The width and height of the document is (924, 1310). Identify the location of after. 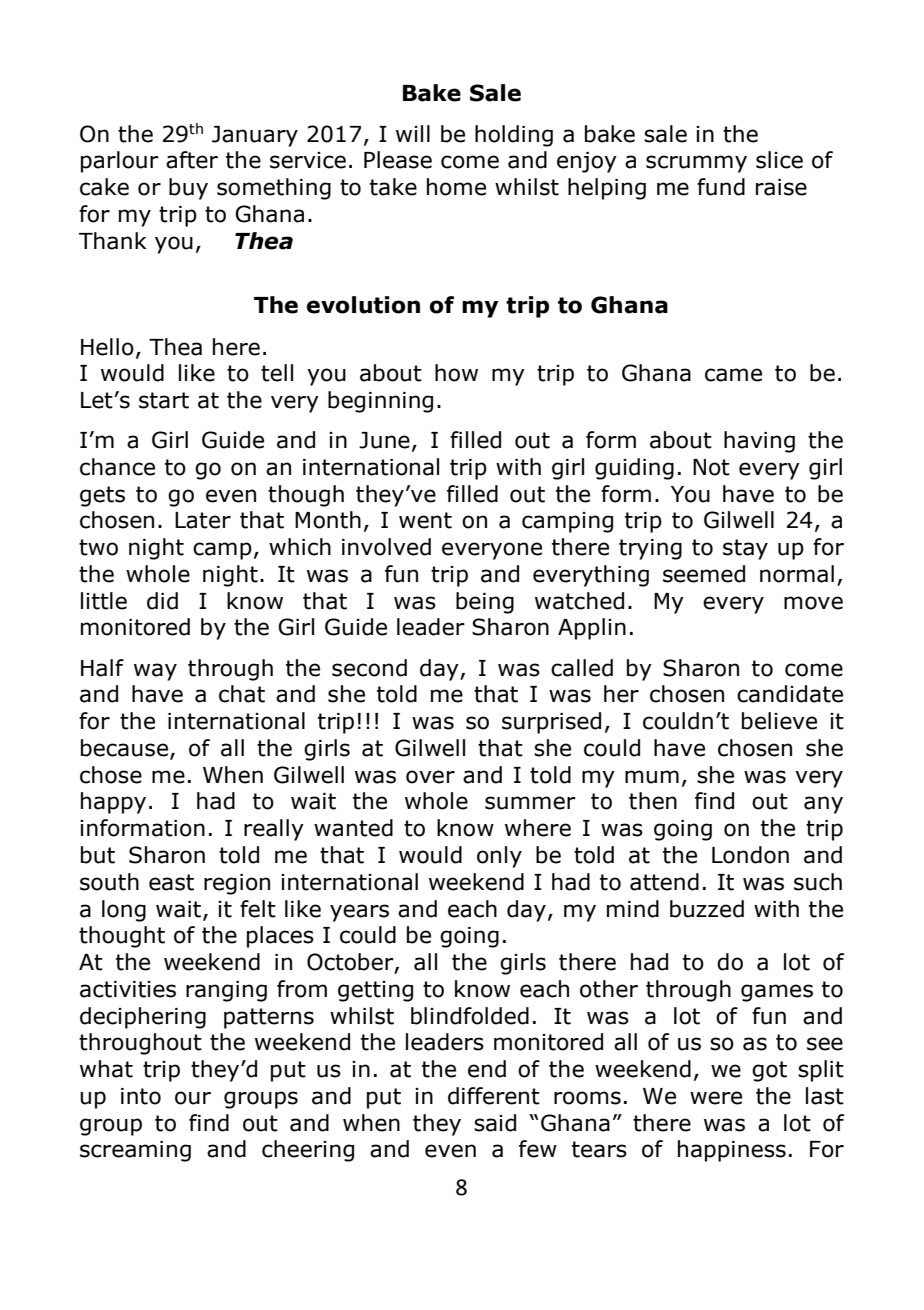
(192, 160).
